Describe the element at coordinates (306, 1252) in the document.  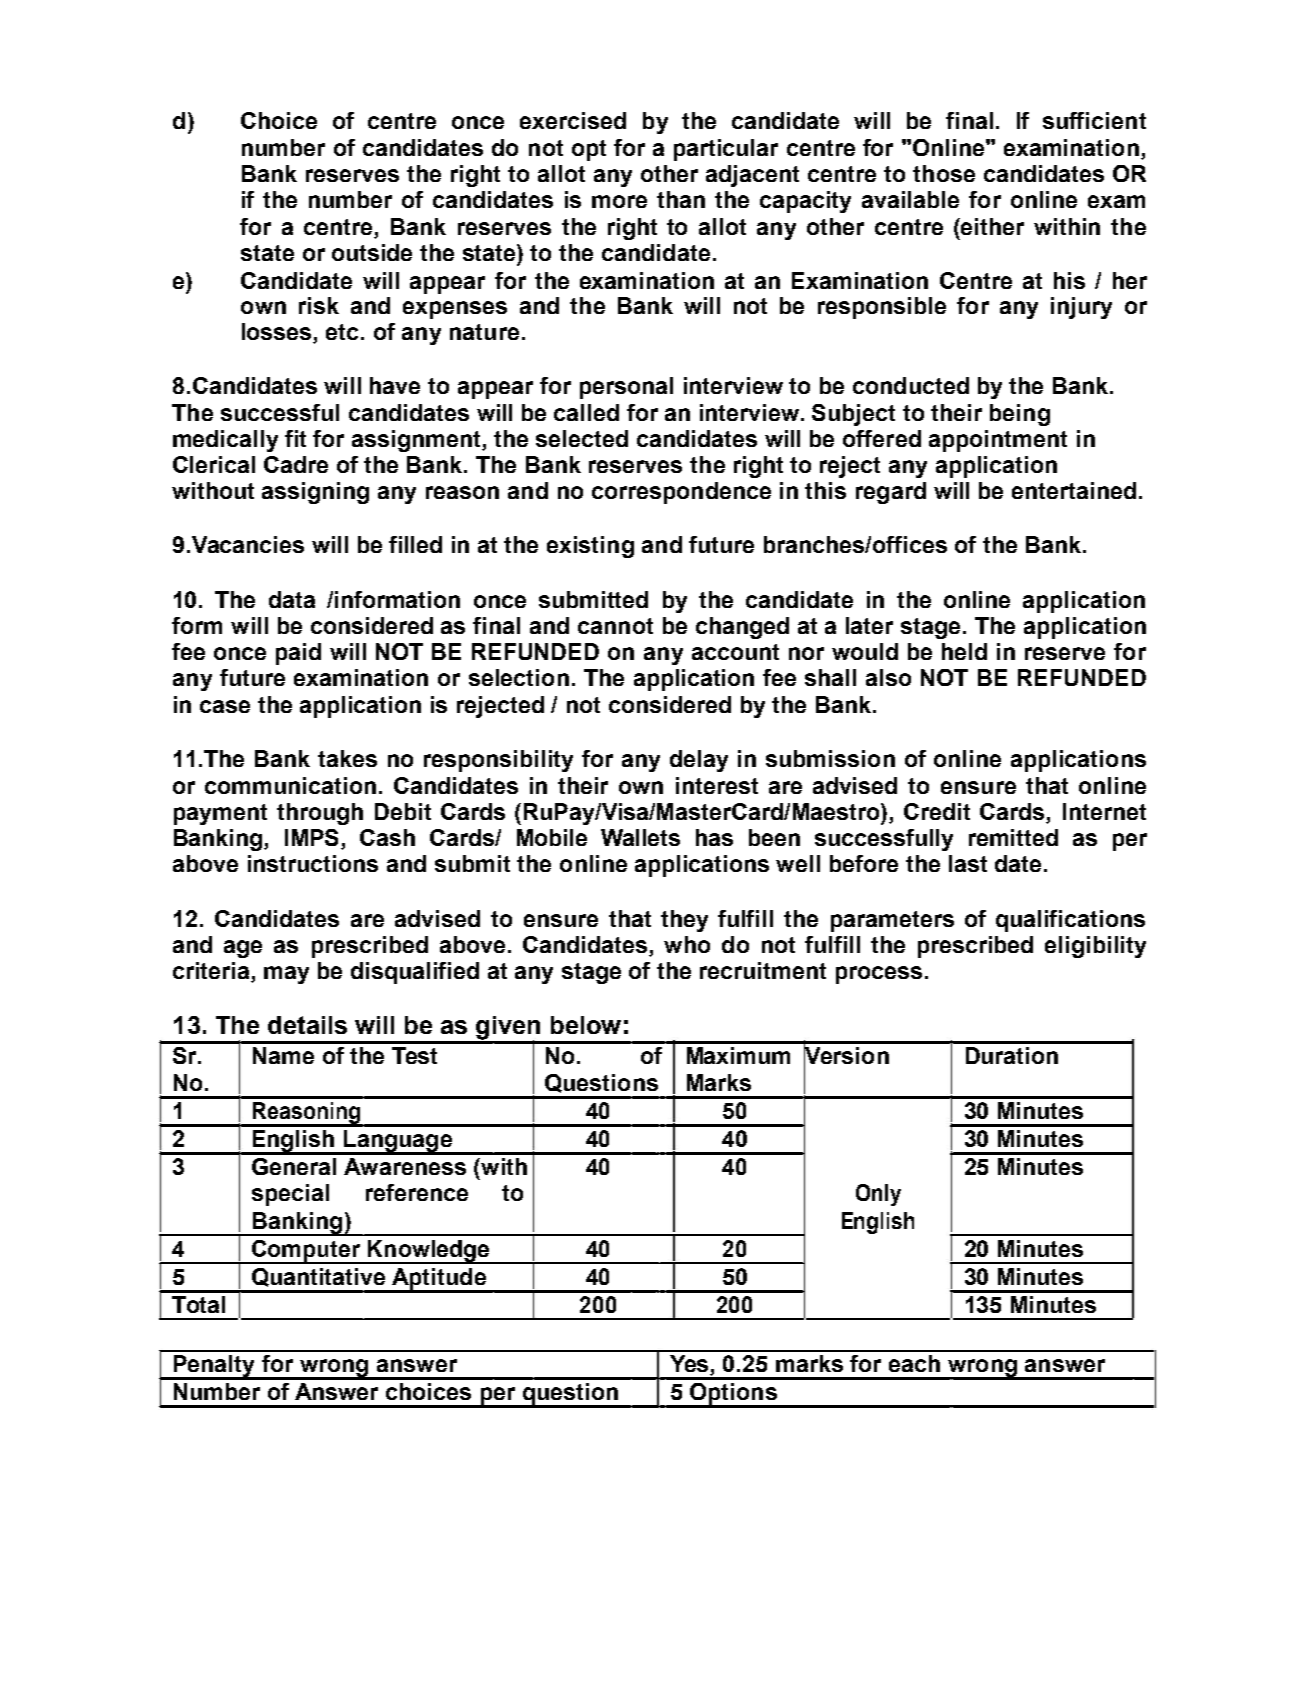
I see `Computer` at that location.
